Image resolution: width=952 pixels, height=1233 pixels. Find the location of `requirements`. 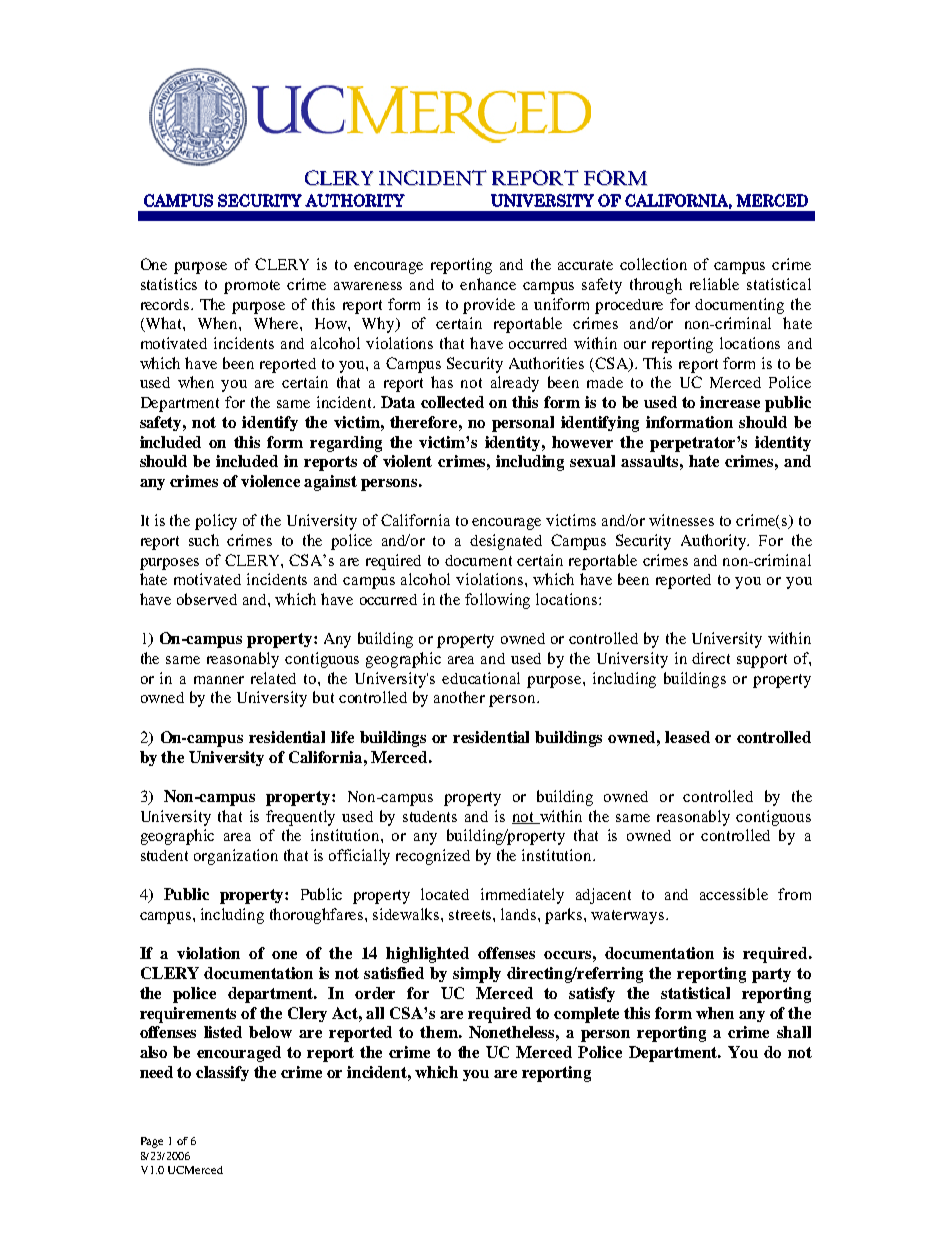

requirements is located at coordinates (188, 1015).
